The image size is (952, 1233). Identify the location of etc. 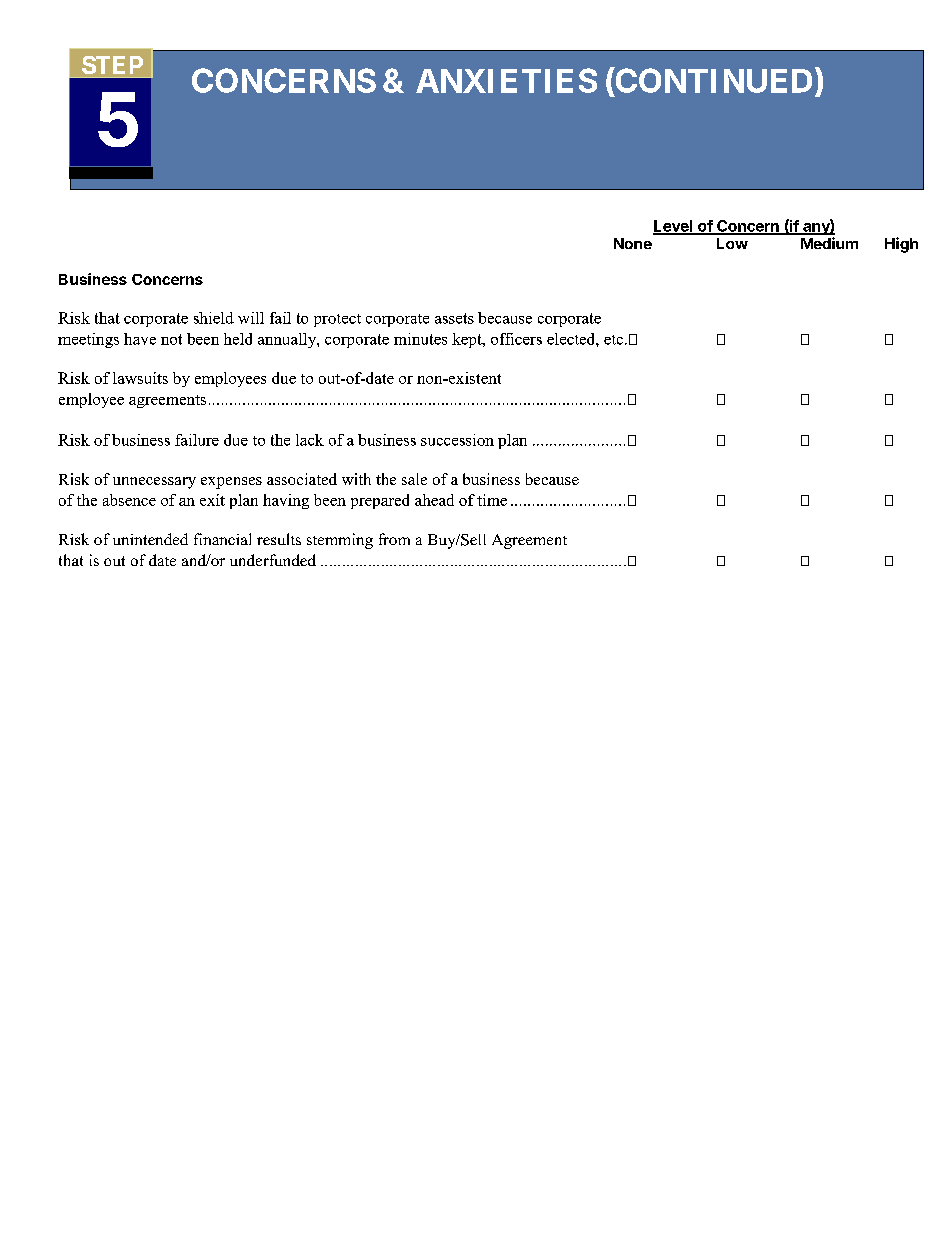
(615, 340).
